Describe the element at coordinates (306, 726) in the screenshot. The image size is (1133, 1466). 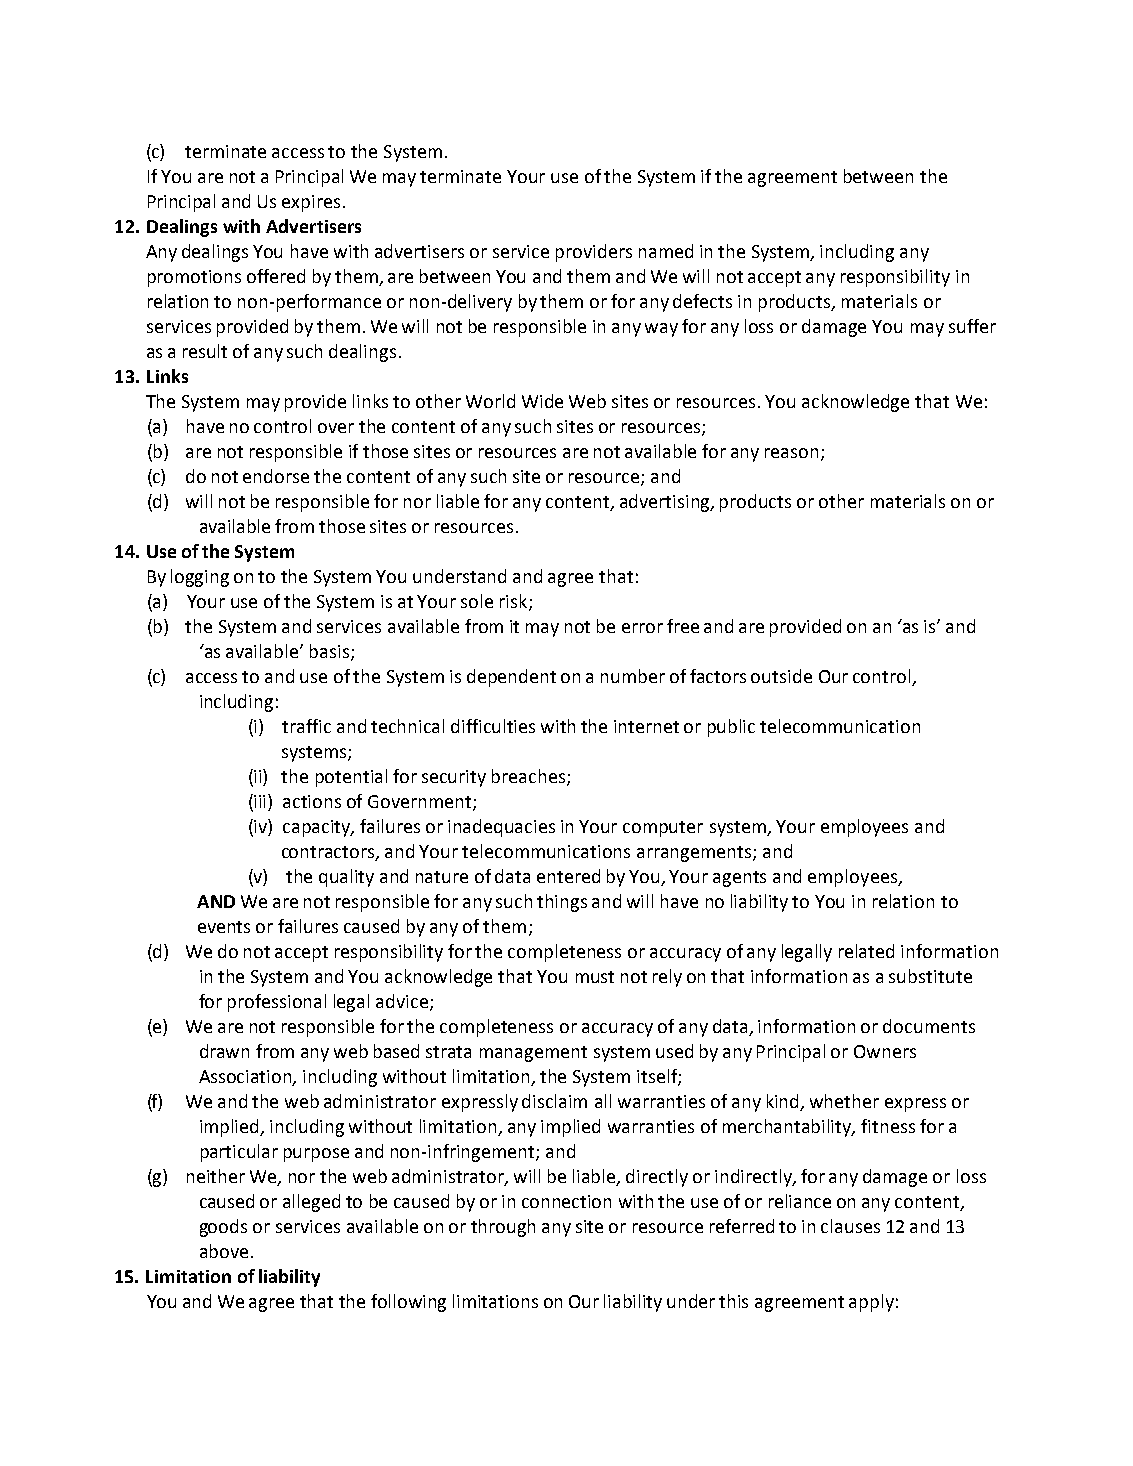
I see `traffic` at that location.
